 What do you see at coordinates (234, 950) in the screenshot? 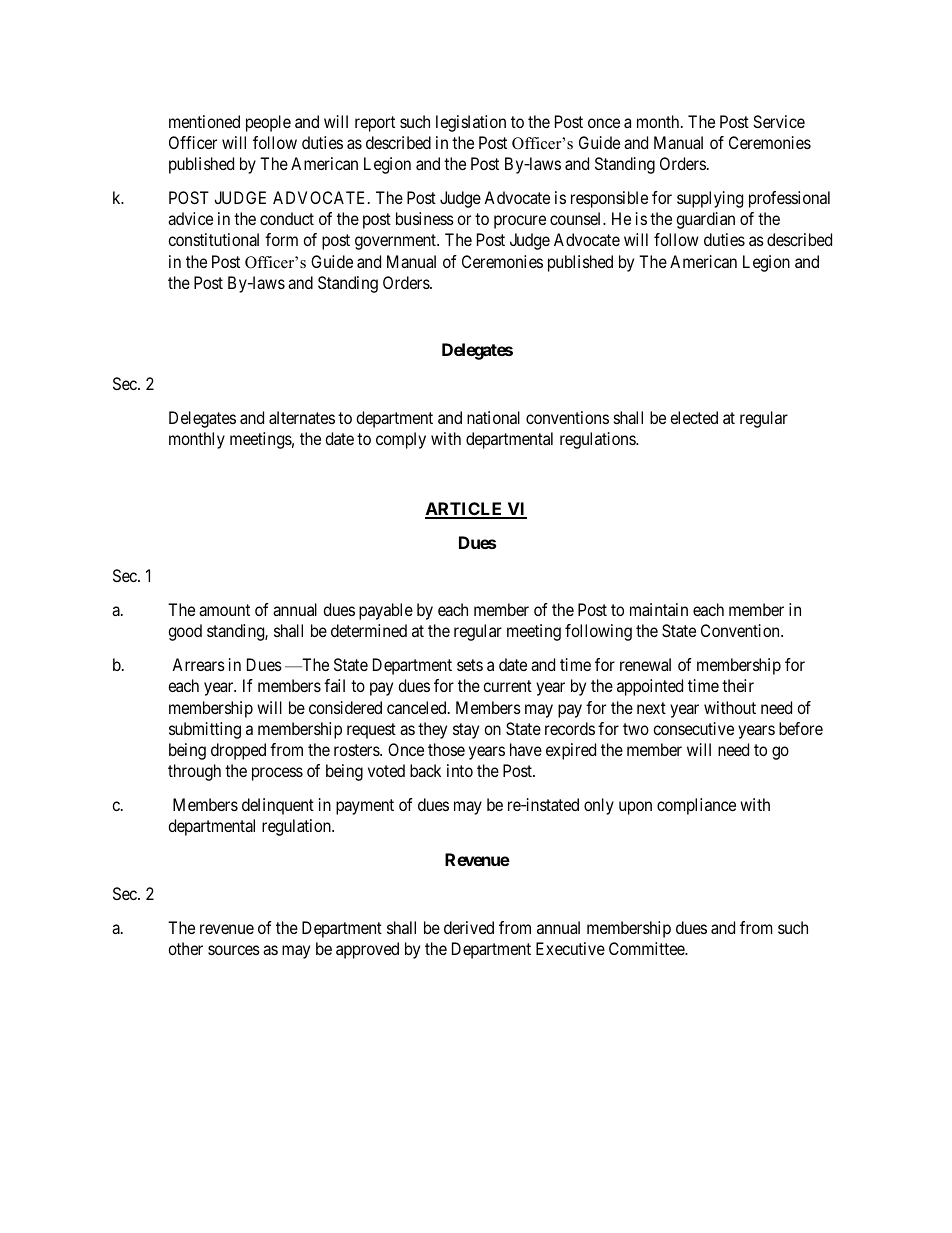
I see `sources` at bounding box center [234, 950].
